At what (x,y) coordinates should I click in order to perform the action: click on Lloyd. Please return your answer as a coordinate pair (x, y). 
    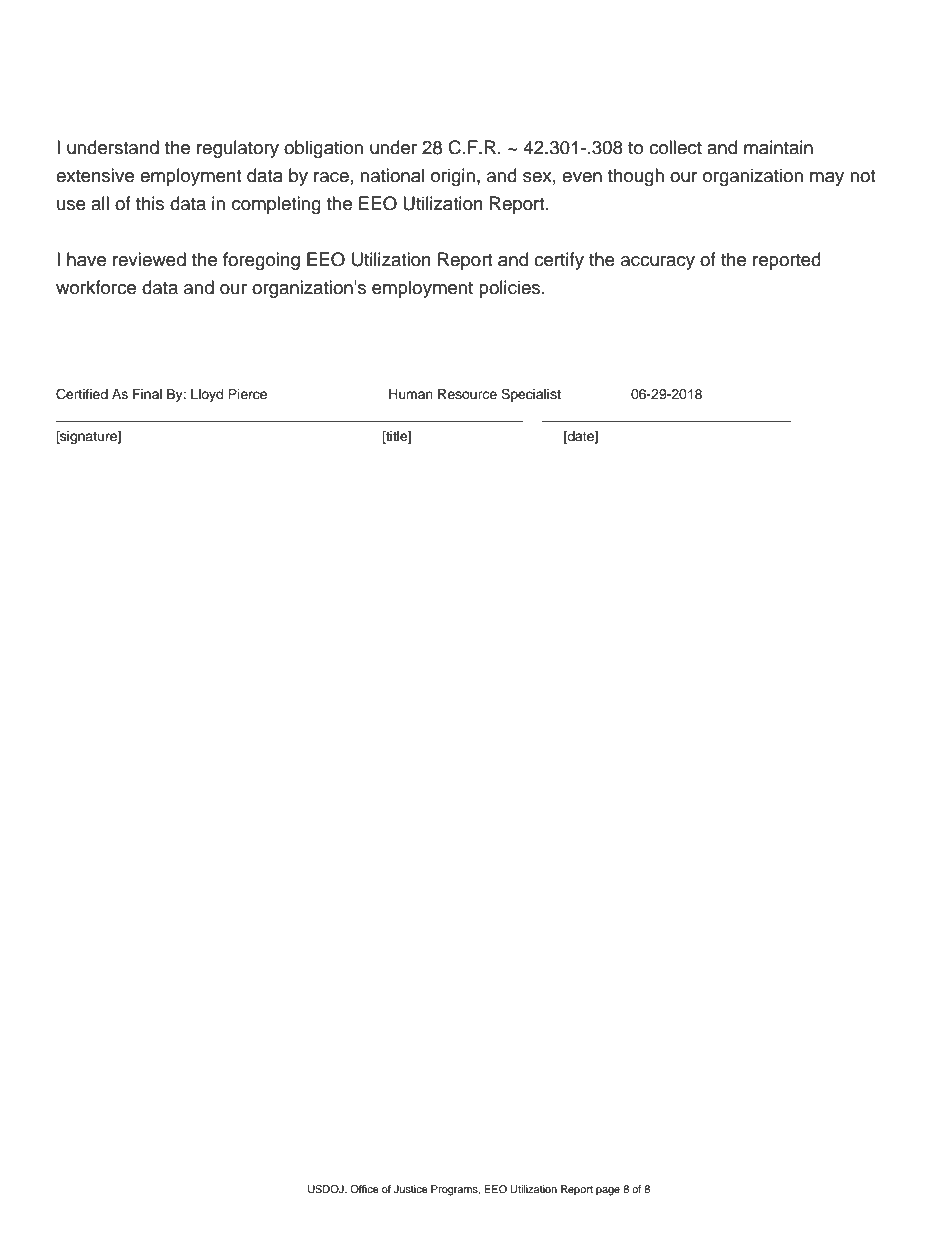
    Looking at the image, I should click on (207, 395).
